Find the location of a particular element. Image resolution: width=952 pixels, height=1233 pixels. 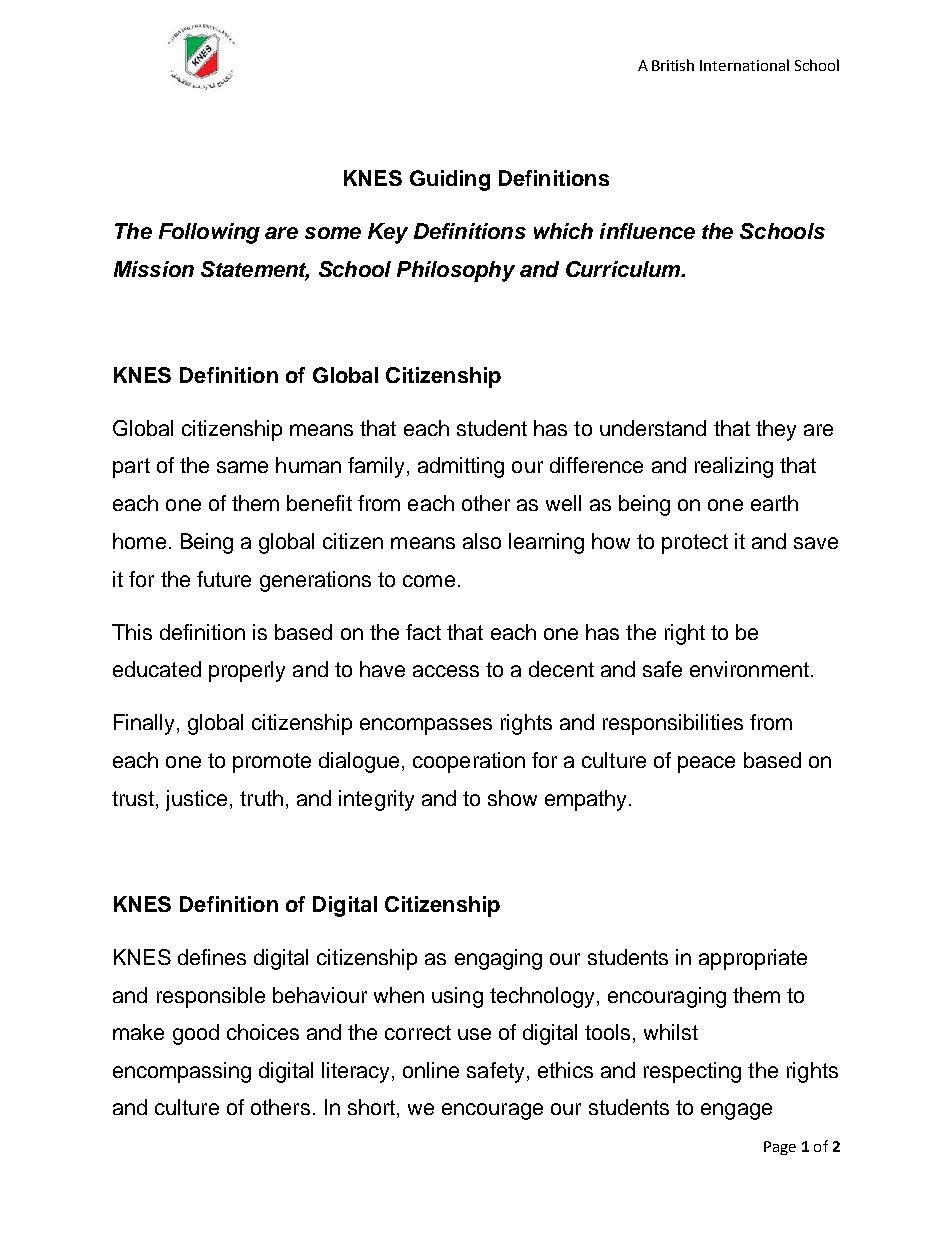

cooperation is located at coordinates (469, 762).
